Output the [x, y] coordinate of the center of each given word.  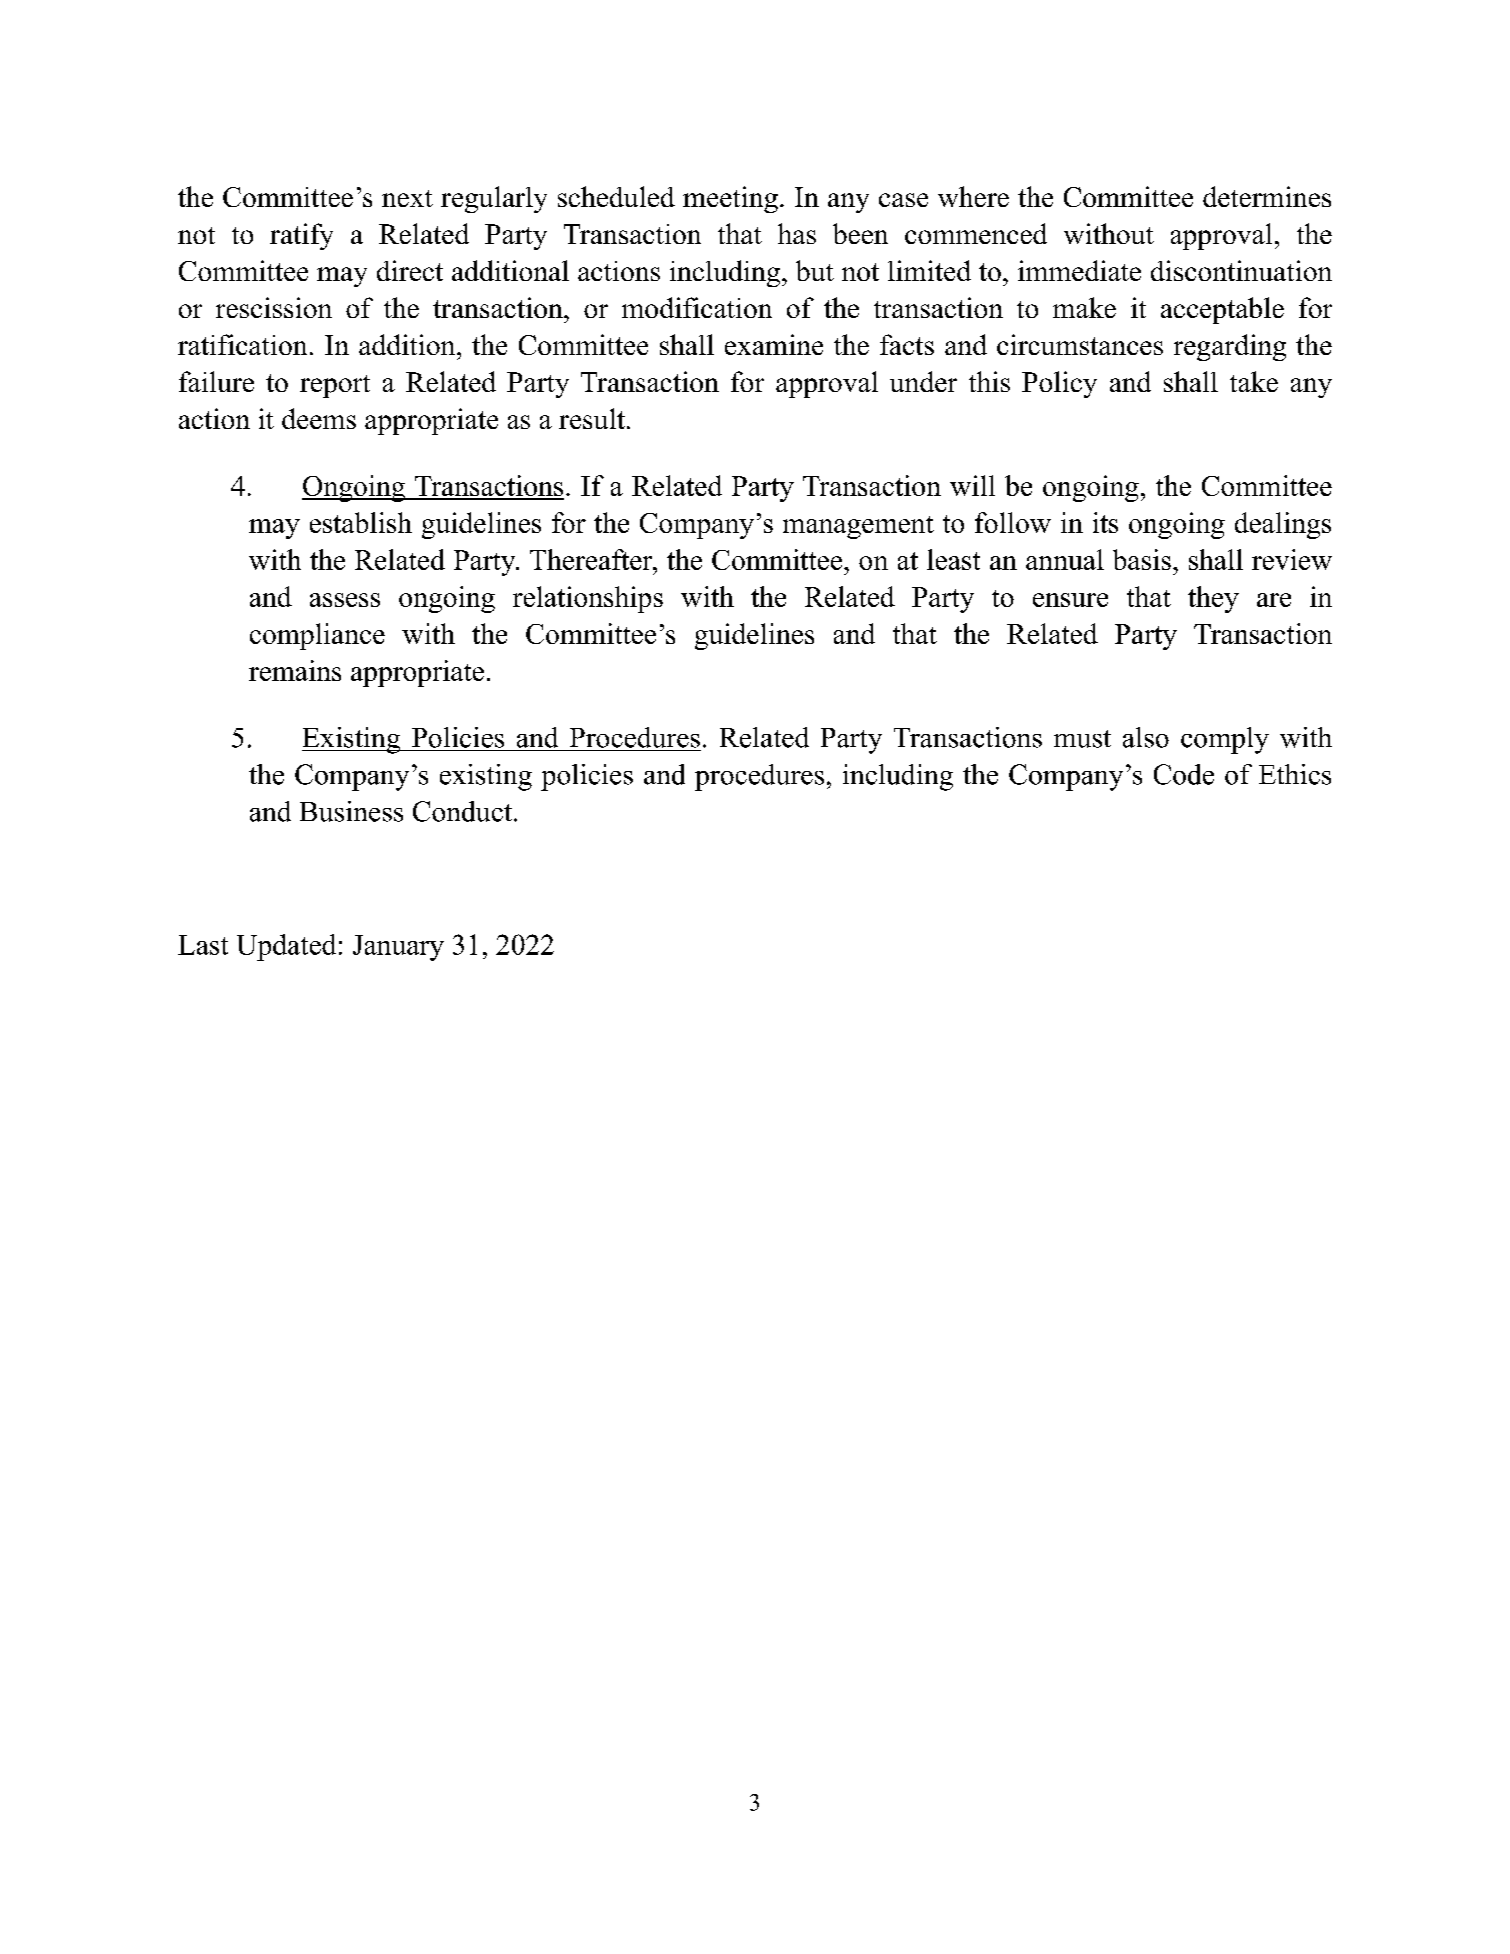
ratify [301, 236]
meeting [730, 199]
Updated [286, 947]
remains [295, 670]
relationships [588, 599]
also [1146, 737]
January [398, 948]
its [1105, 522]
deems [319, 418]
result [592, 418]
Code [1184, 774]
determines [1267, 196]
